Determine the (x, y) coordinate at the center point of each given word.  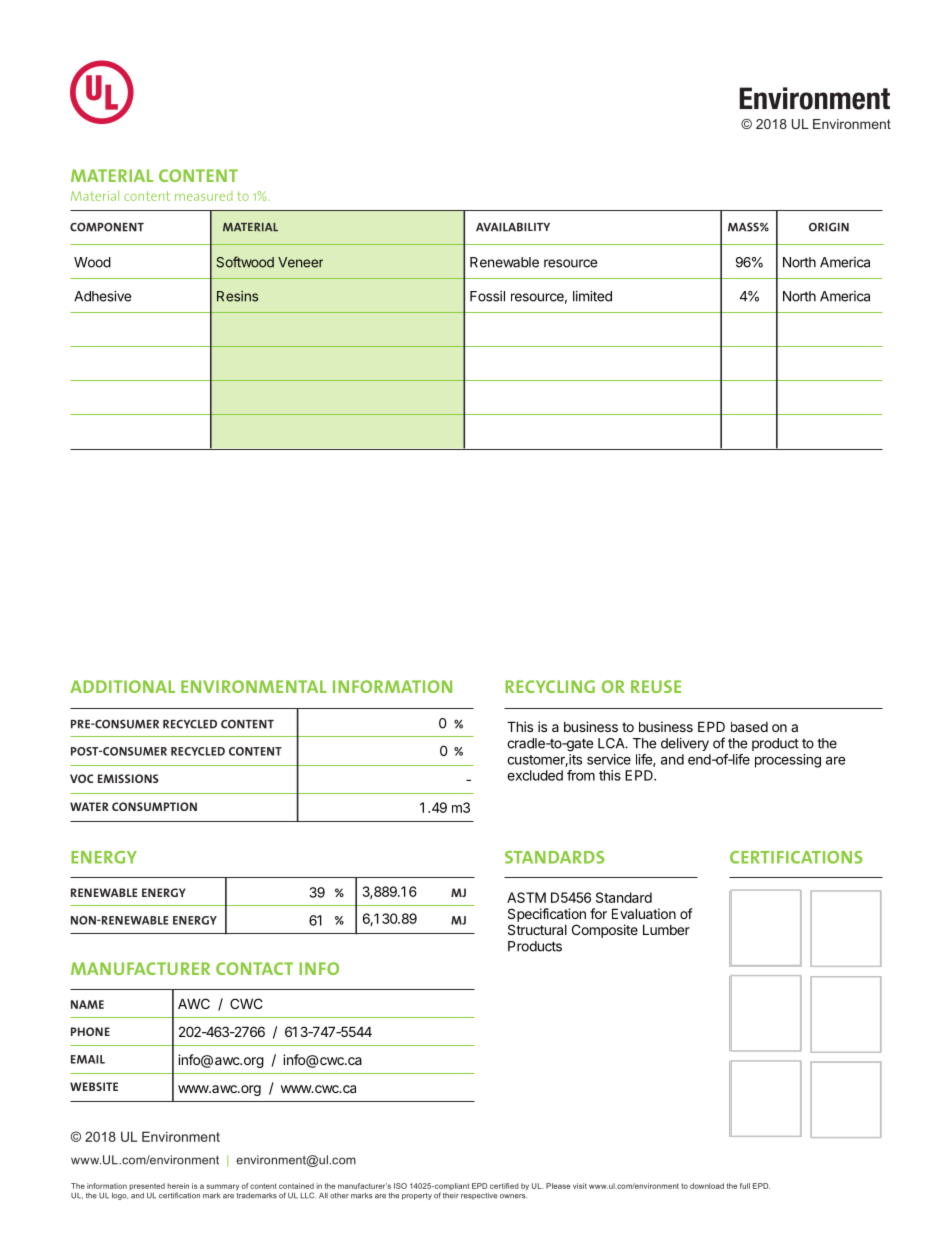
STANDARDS (555, 857)
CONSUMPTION (154, 806)
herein (178, 1186)
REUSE (656, 686)
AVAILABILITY (513, 227)
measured (204, 196)
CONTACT (254, 968)
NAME (87, 1004)
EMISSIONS (128, 778)
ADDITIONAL (122, 686)
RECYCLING (550, 686)
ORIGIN (829, 227)
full (745, 1186)
